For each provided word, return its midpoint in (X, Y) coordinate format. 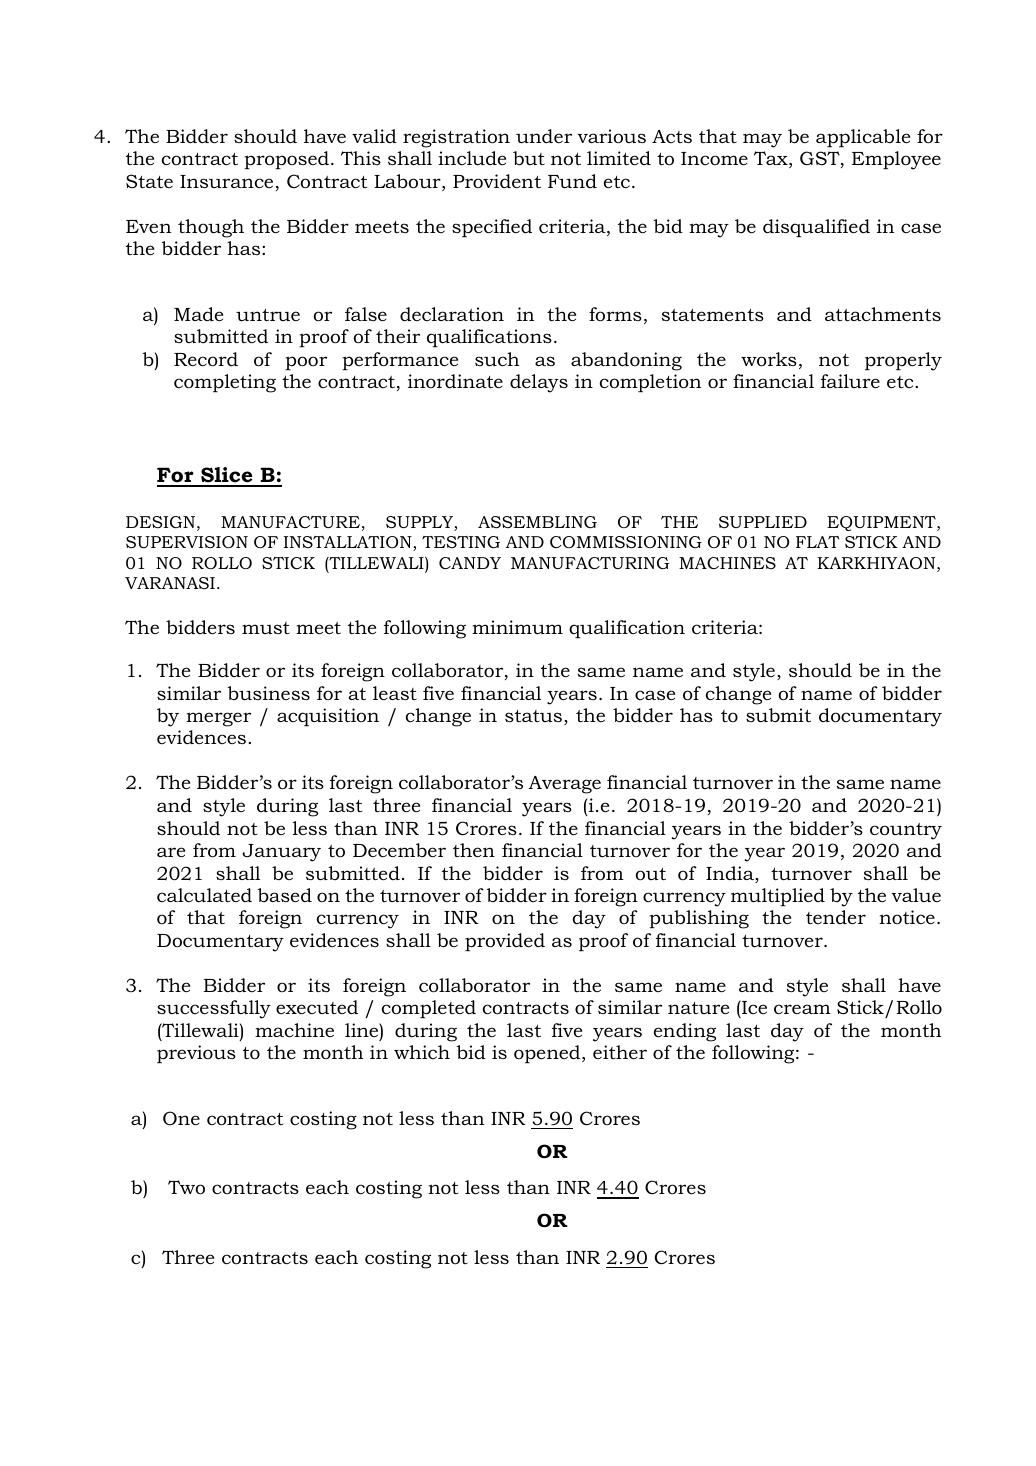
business (269, 693)
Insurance (226, 181)
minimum (517, 627)
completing (225, 383)
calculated (204, 895)
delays (539, 383)
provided (505, 942)
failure (850, 381)
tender (836, 917)
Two (186, 1187)
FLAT (817, 542)
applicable (863, 138)
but (529, 158)
